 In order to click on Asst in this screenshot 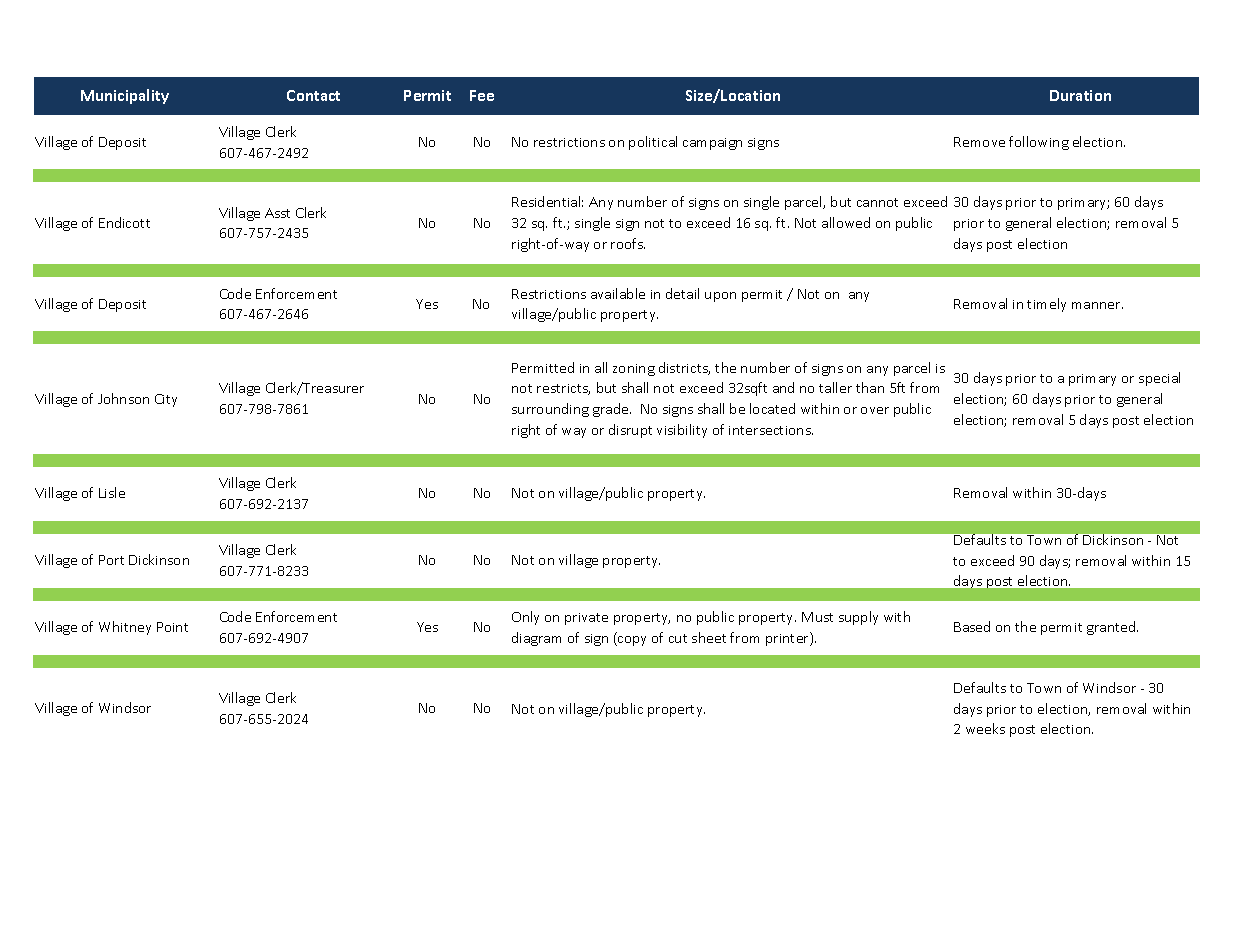, I will do `click(277, 213)`.
